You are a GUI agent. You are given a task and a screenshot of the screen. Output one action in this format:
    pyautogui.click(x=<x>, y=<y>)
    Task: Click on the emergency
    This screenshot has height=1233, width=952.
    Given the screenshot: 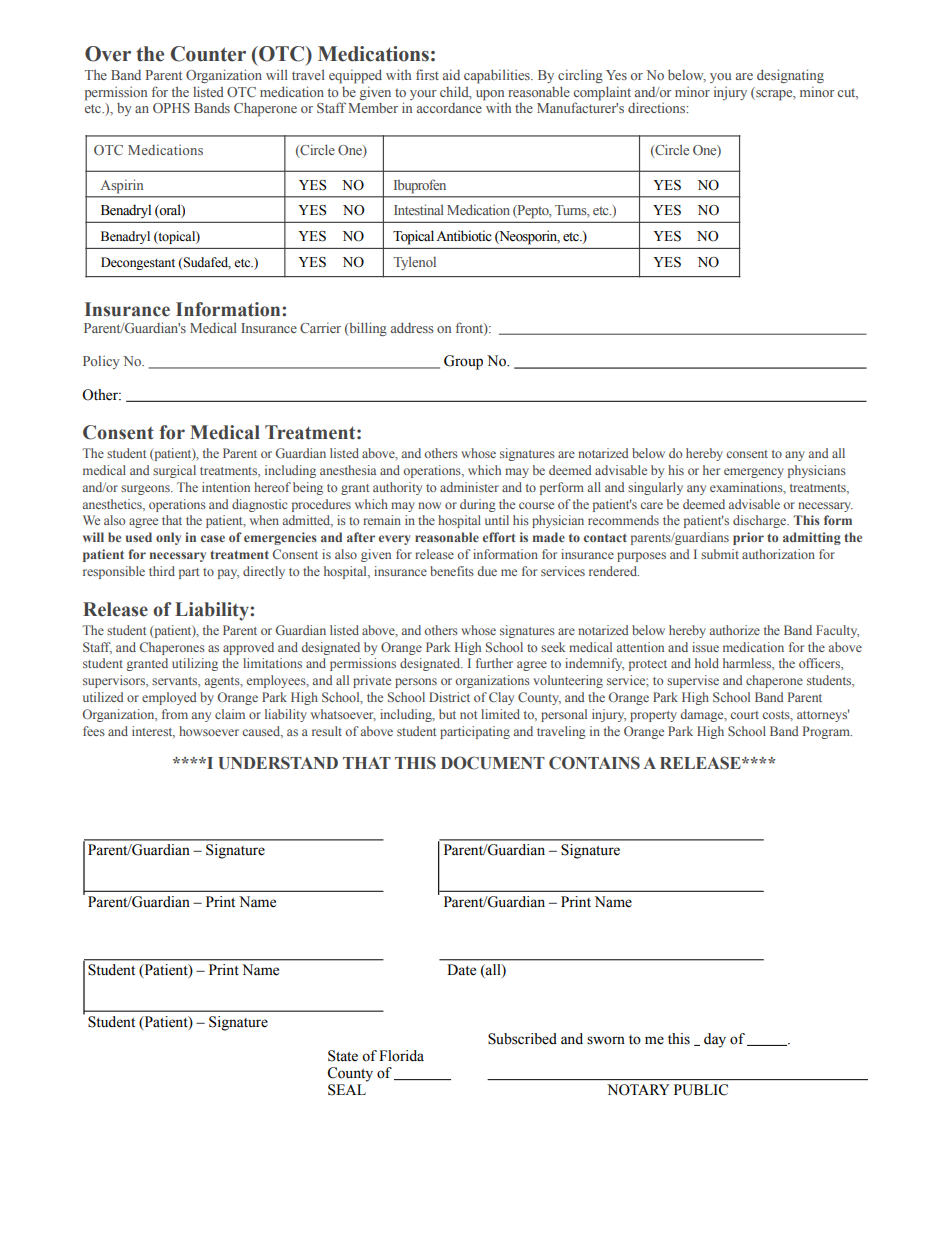 What is the action you would take?
    pyautogui.click(x=754, y=473)
